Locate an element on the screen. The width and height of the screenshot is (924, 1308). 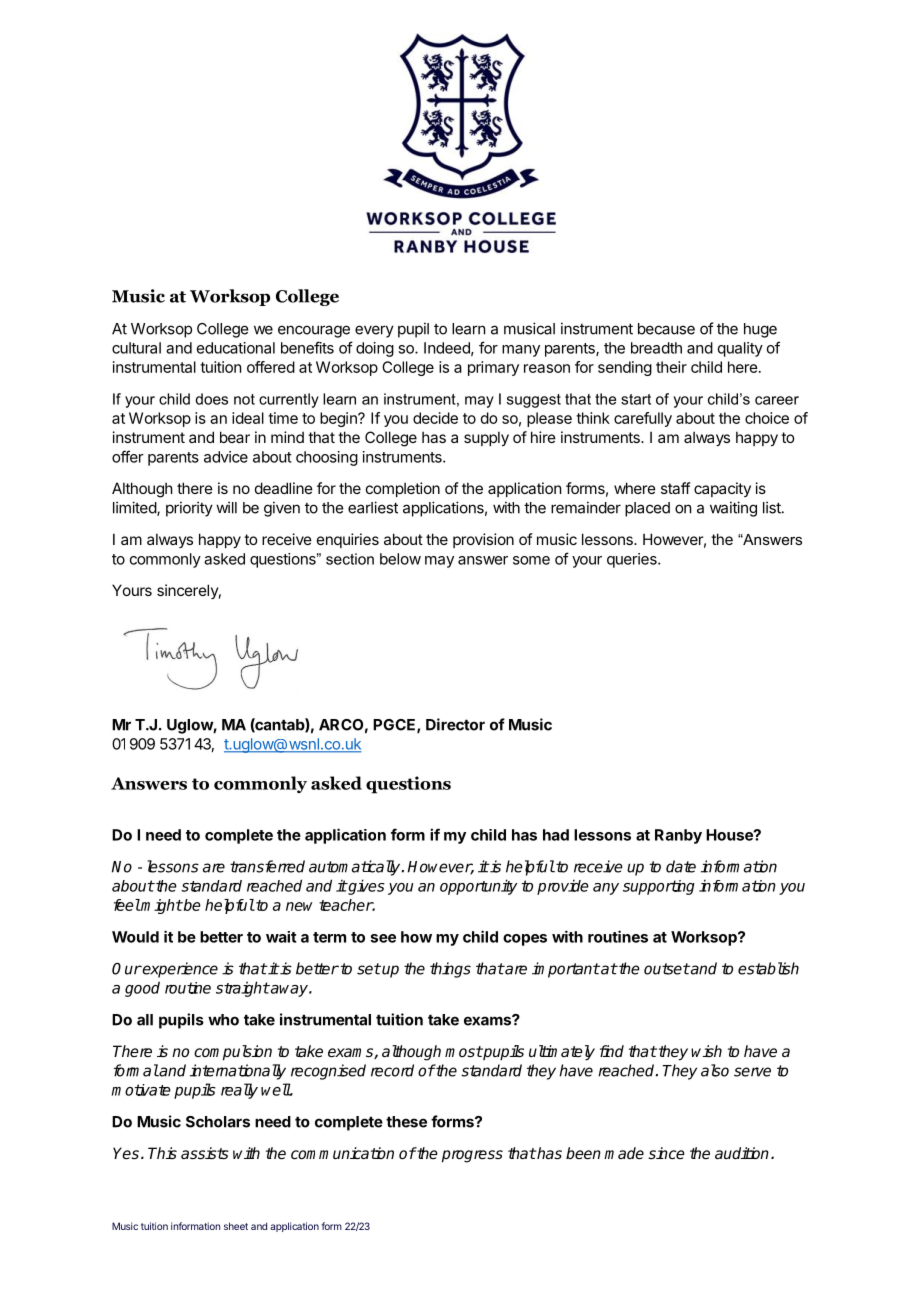
educational is located at coordinates (236, 348).
